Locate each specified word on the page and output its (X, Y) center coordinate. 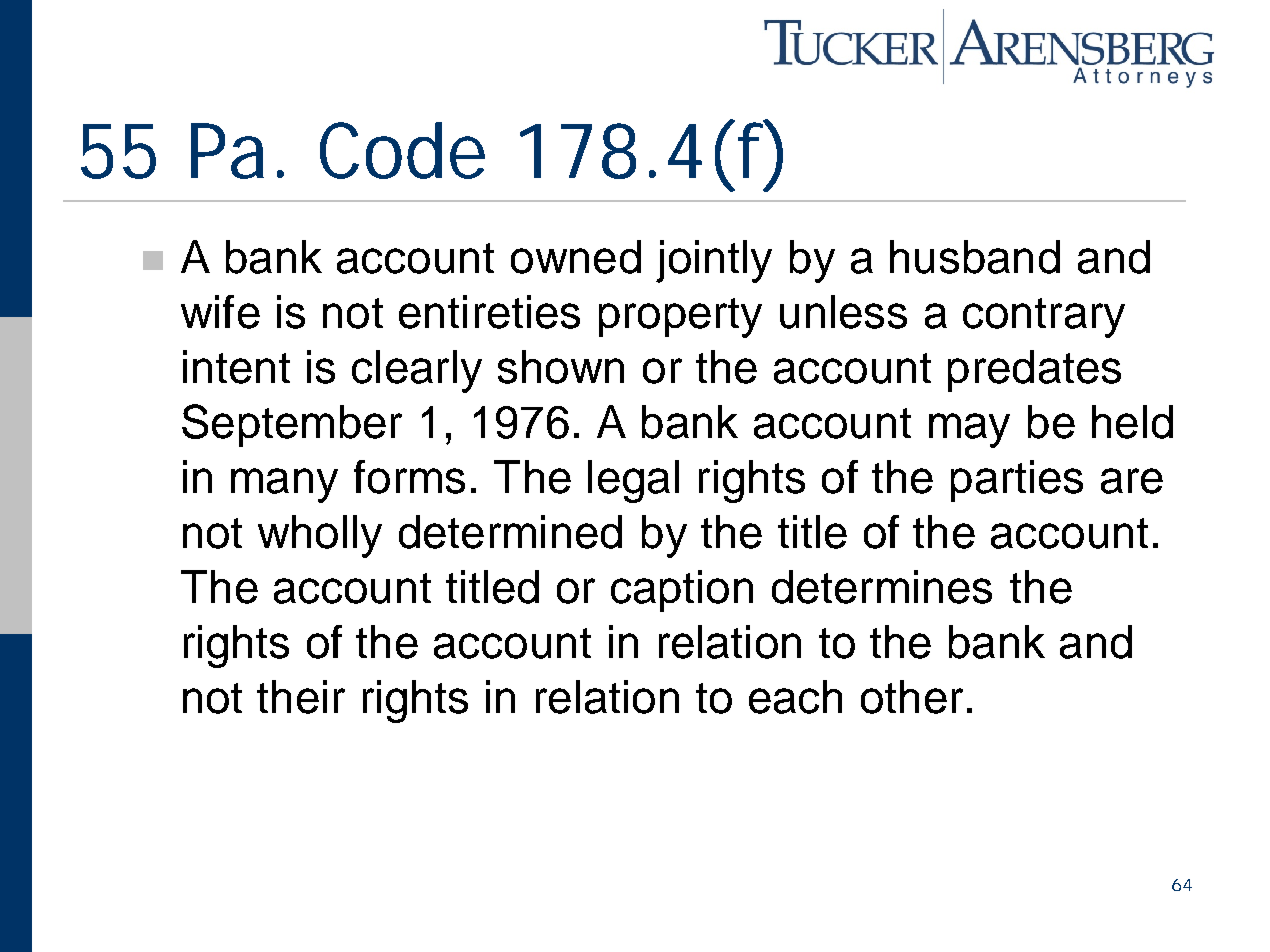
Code (402, 150)
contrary (1044, 318)
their (301, 697)
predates (1034, 371)
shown (561, 367)
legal (633, 481)
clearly (417, 371)
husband (975, 257)
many (284, 485)
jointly (714, 261)
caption (682, 591)
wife (220, 312)
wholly (320, 536)
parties (1017, 481)
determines (882, 587)
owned (576, 257)
